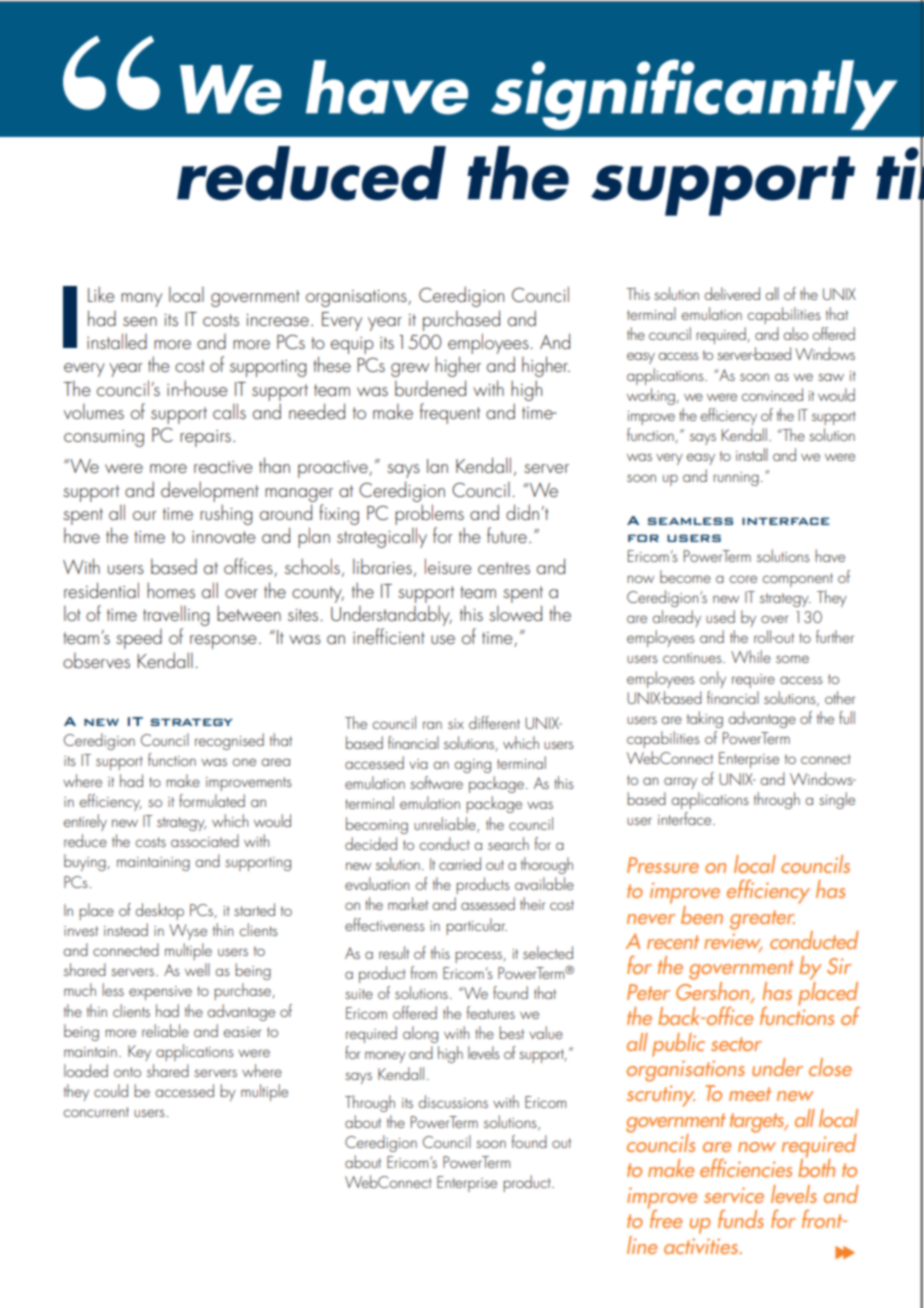 The width and height of the image is (924, 1308). Describe the element at coordinates (795, 333) in the image. I see `also` at that location.
